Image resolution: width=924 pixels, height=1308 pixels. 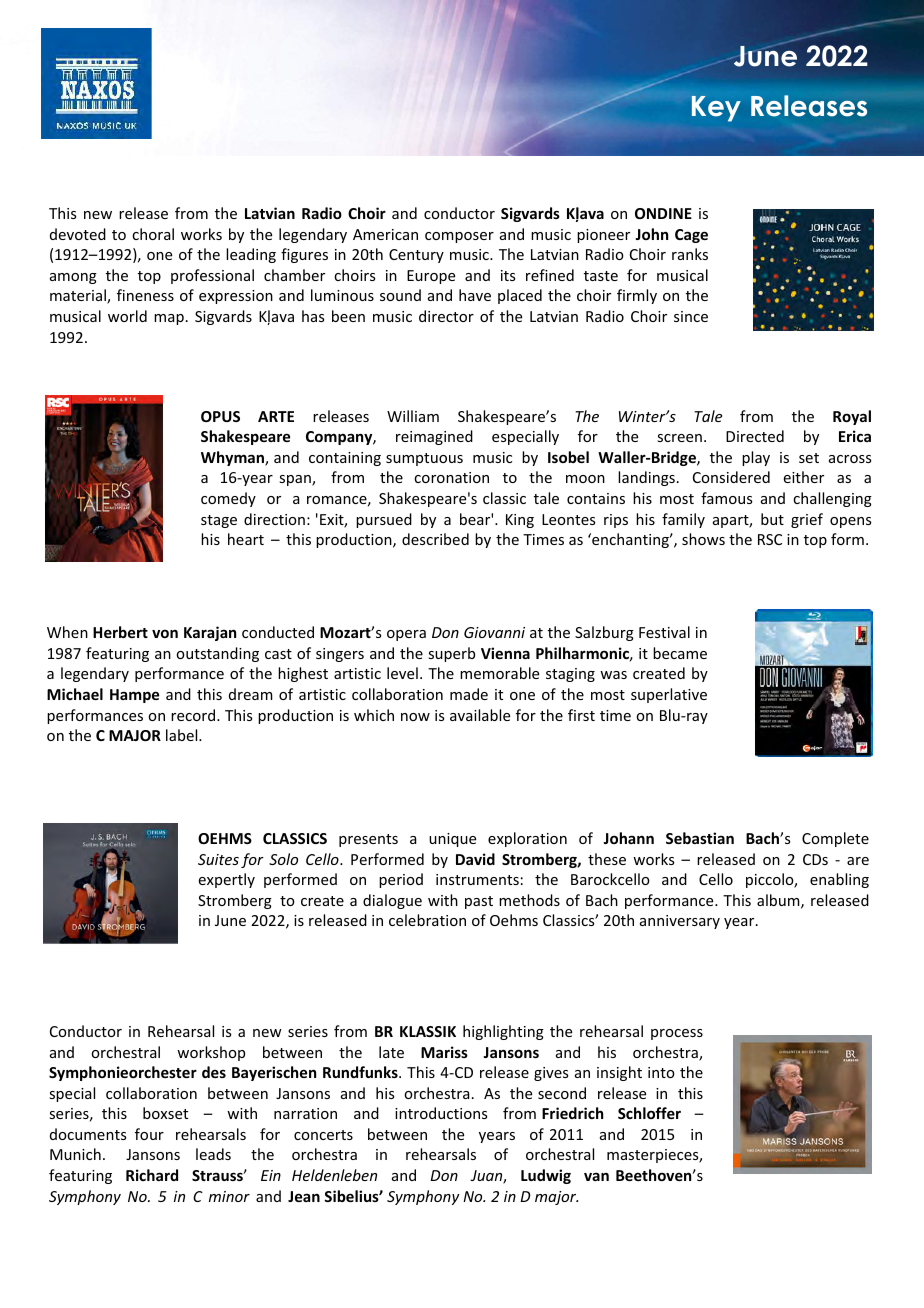 What do you see at coordinates (661, 1072) in the screenshot?
I see `into` at bounding box center [661, 1072].
